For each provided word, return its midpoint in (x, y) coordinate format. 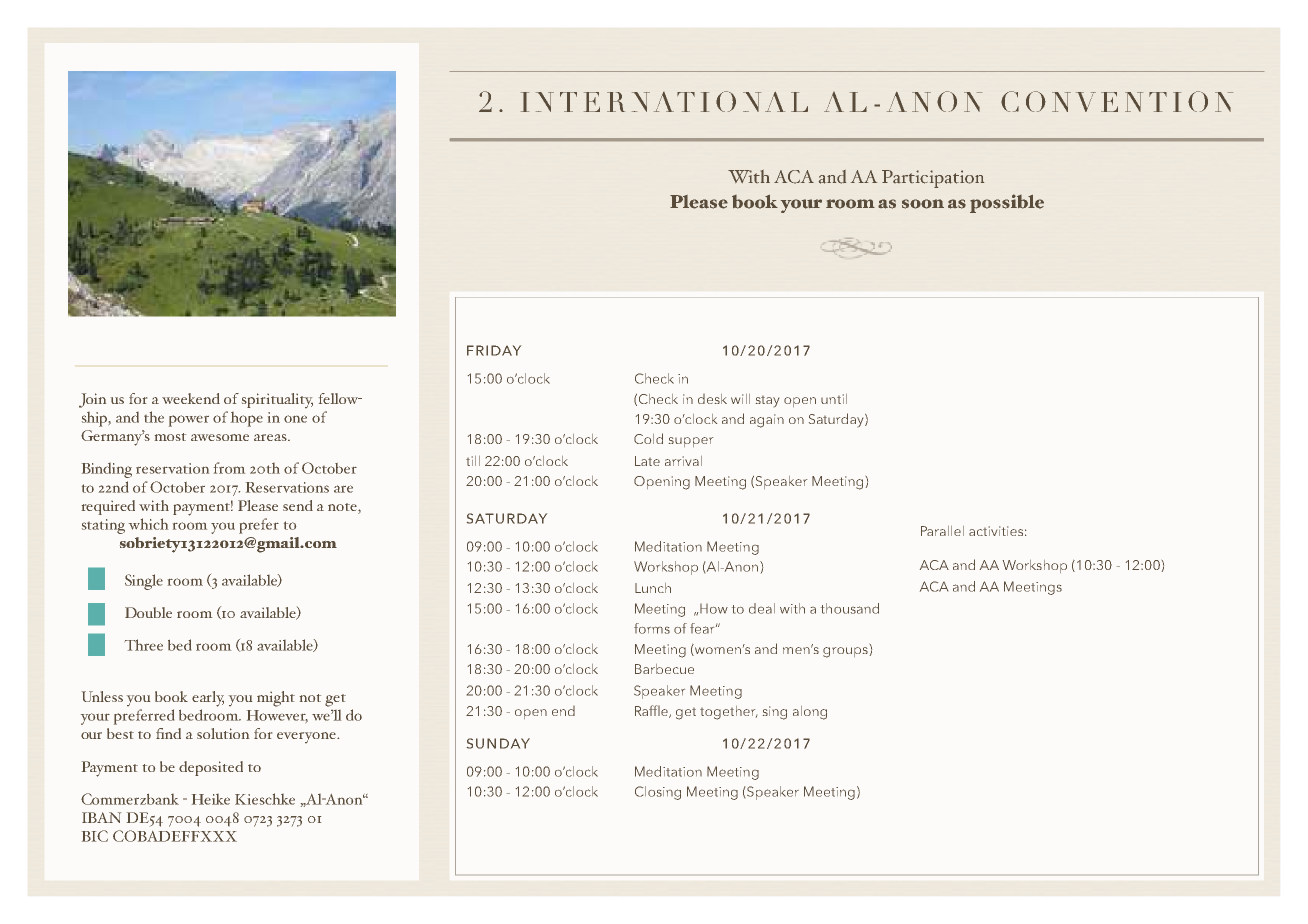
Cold (648, 438)
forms (652, 628)
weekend (191, 398)
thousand (850, 608)
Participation (933, 179)
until (834, 399)
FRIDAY (494, 350)
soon (923, 204)
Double (148, 612)
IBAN (101, 817)
